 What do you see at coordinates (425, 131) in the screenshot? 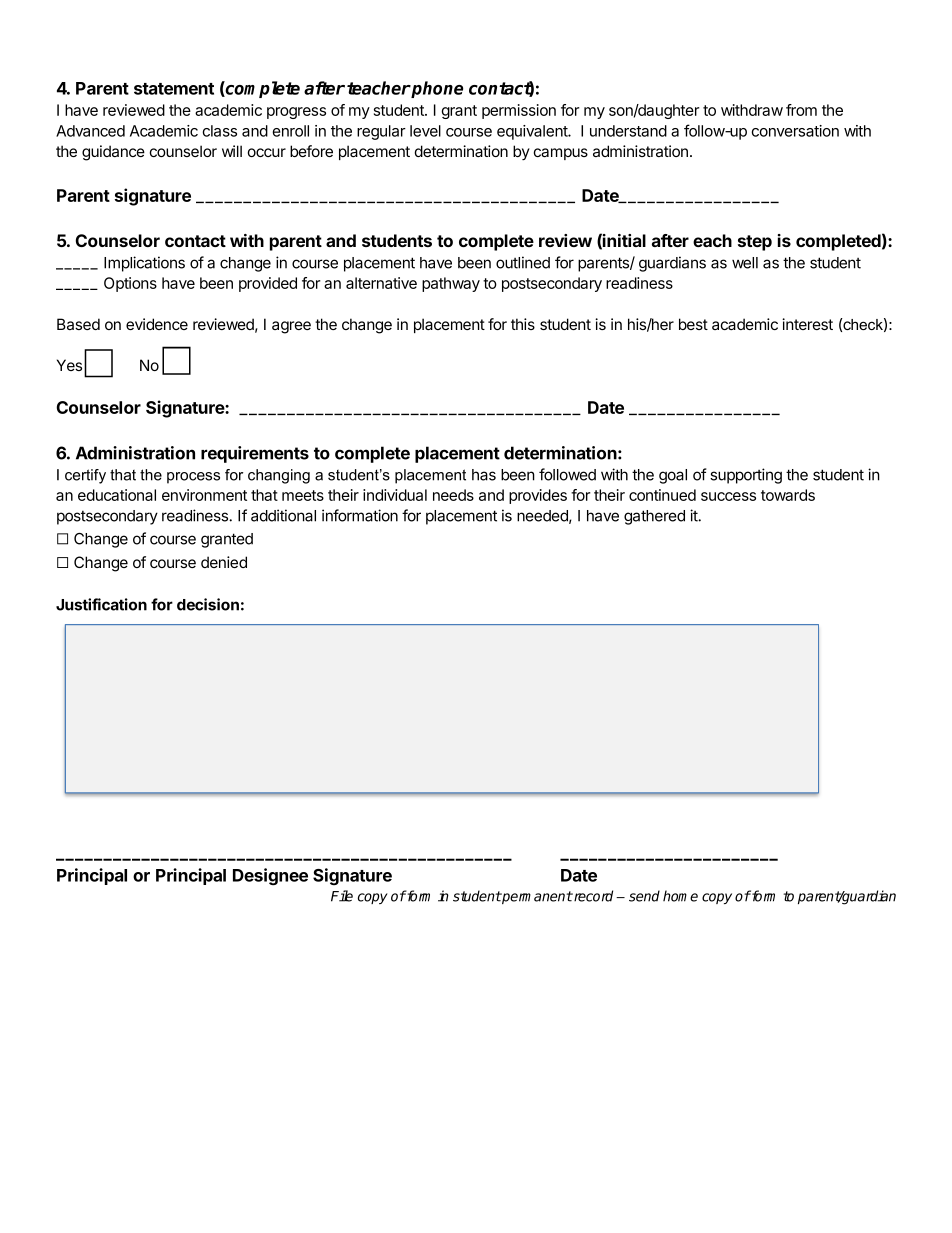
I see `level` at bounding box center [425, 131].
